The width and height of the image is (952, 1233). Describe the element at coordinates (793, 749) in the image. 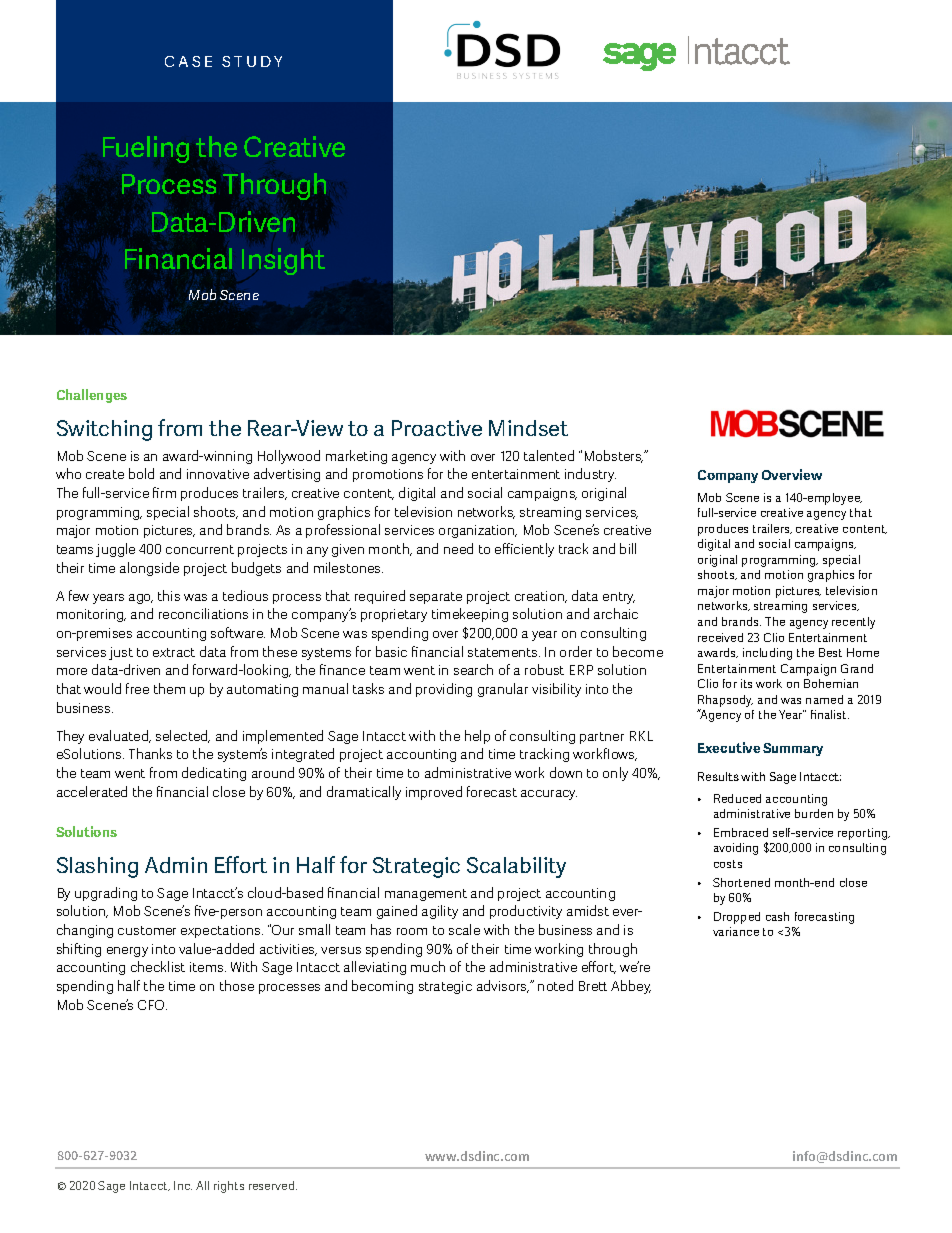

I see `Summary` at that location.
